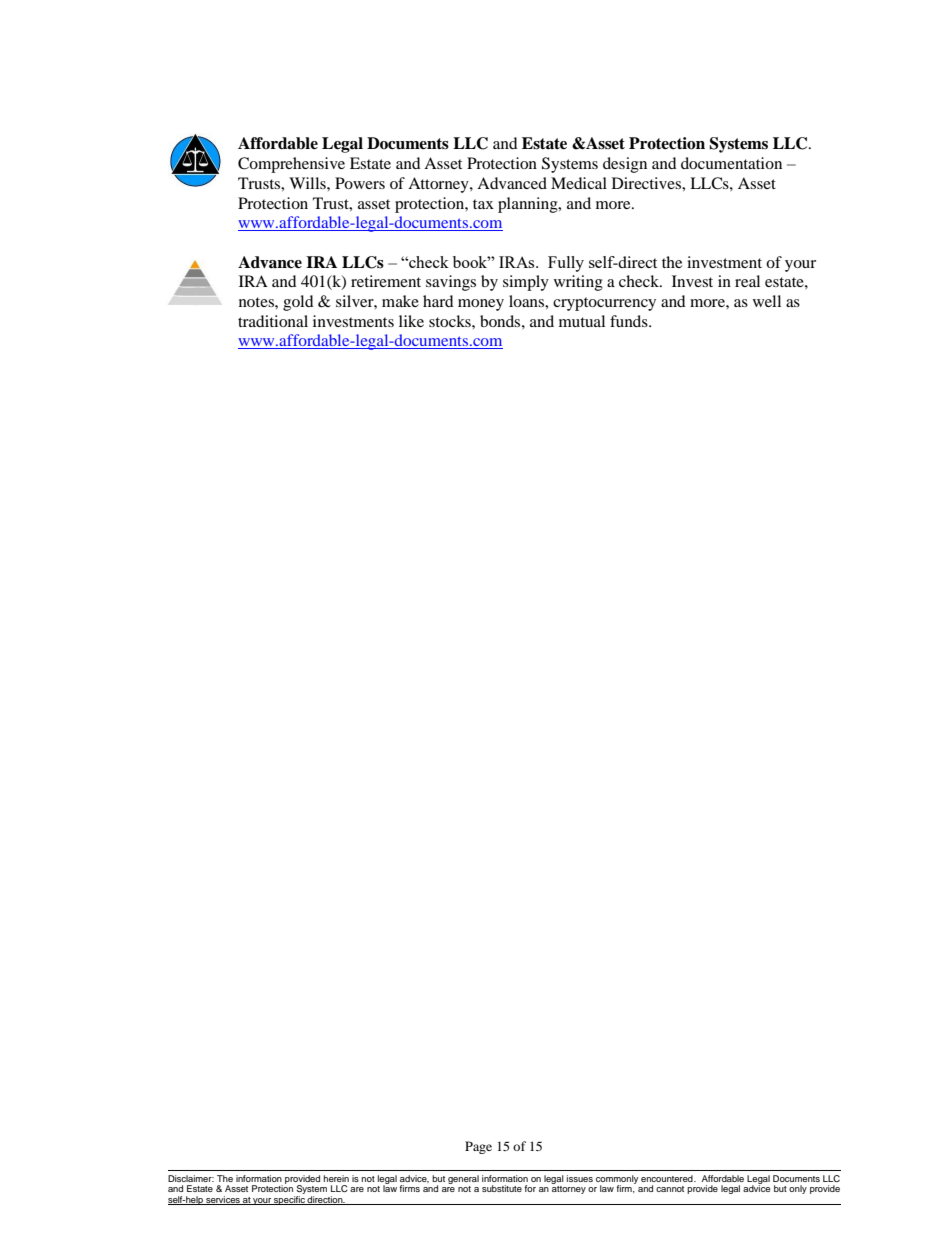 The height and width of the screenshot is (1233, 952). I want to click on stocks, so click(451, 321).
